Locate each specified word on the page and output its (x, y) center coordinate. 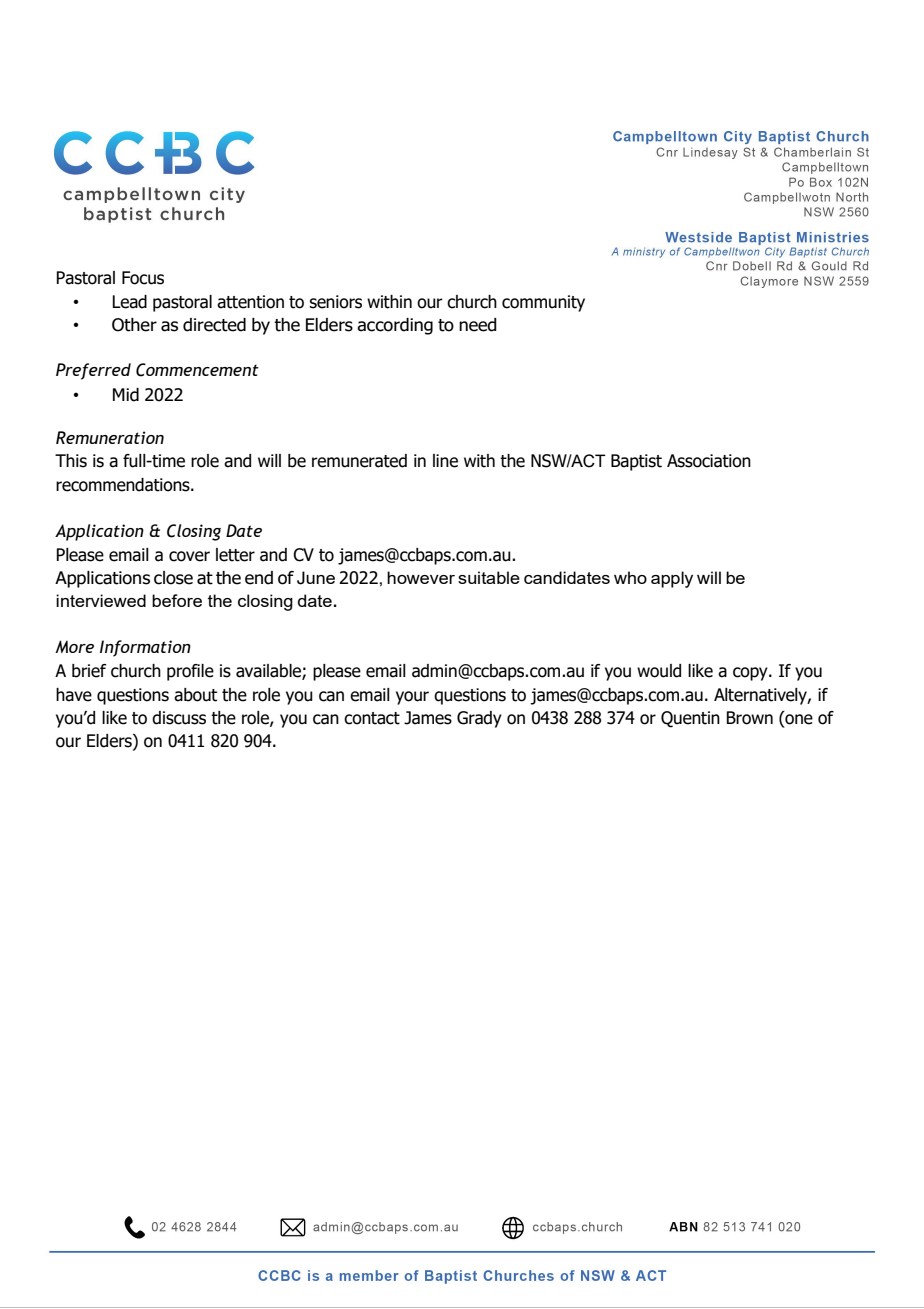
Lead (129, 302)
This (71, 461)
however (421, 577)
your (412, 698)
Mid (126, 395)
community (543, 303)
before (177, 600)
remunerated (359, 461)
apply (672, 579)
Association (709, 461)
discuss (179, 718)
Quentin (690, 719)
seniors (335, 302)
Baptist (636, 462)
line (445, 461)
